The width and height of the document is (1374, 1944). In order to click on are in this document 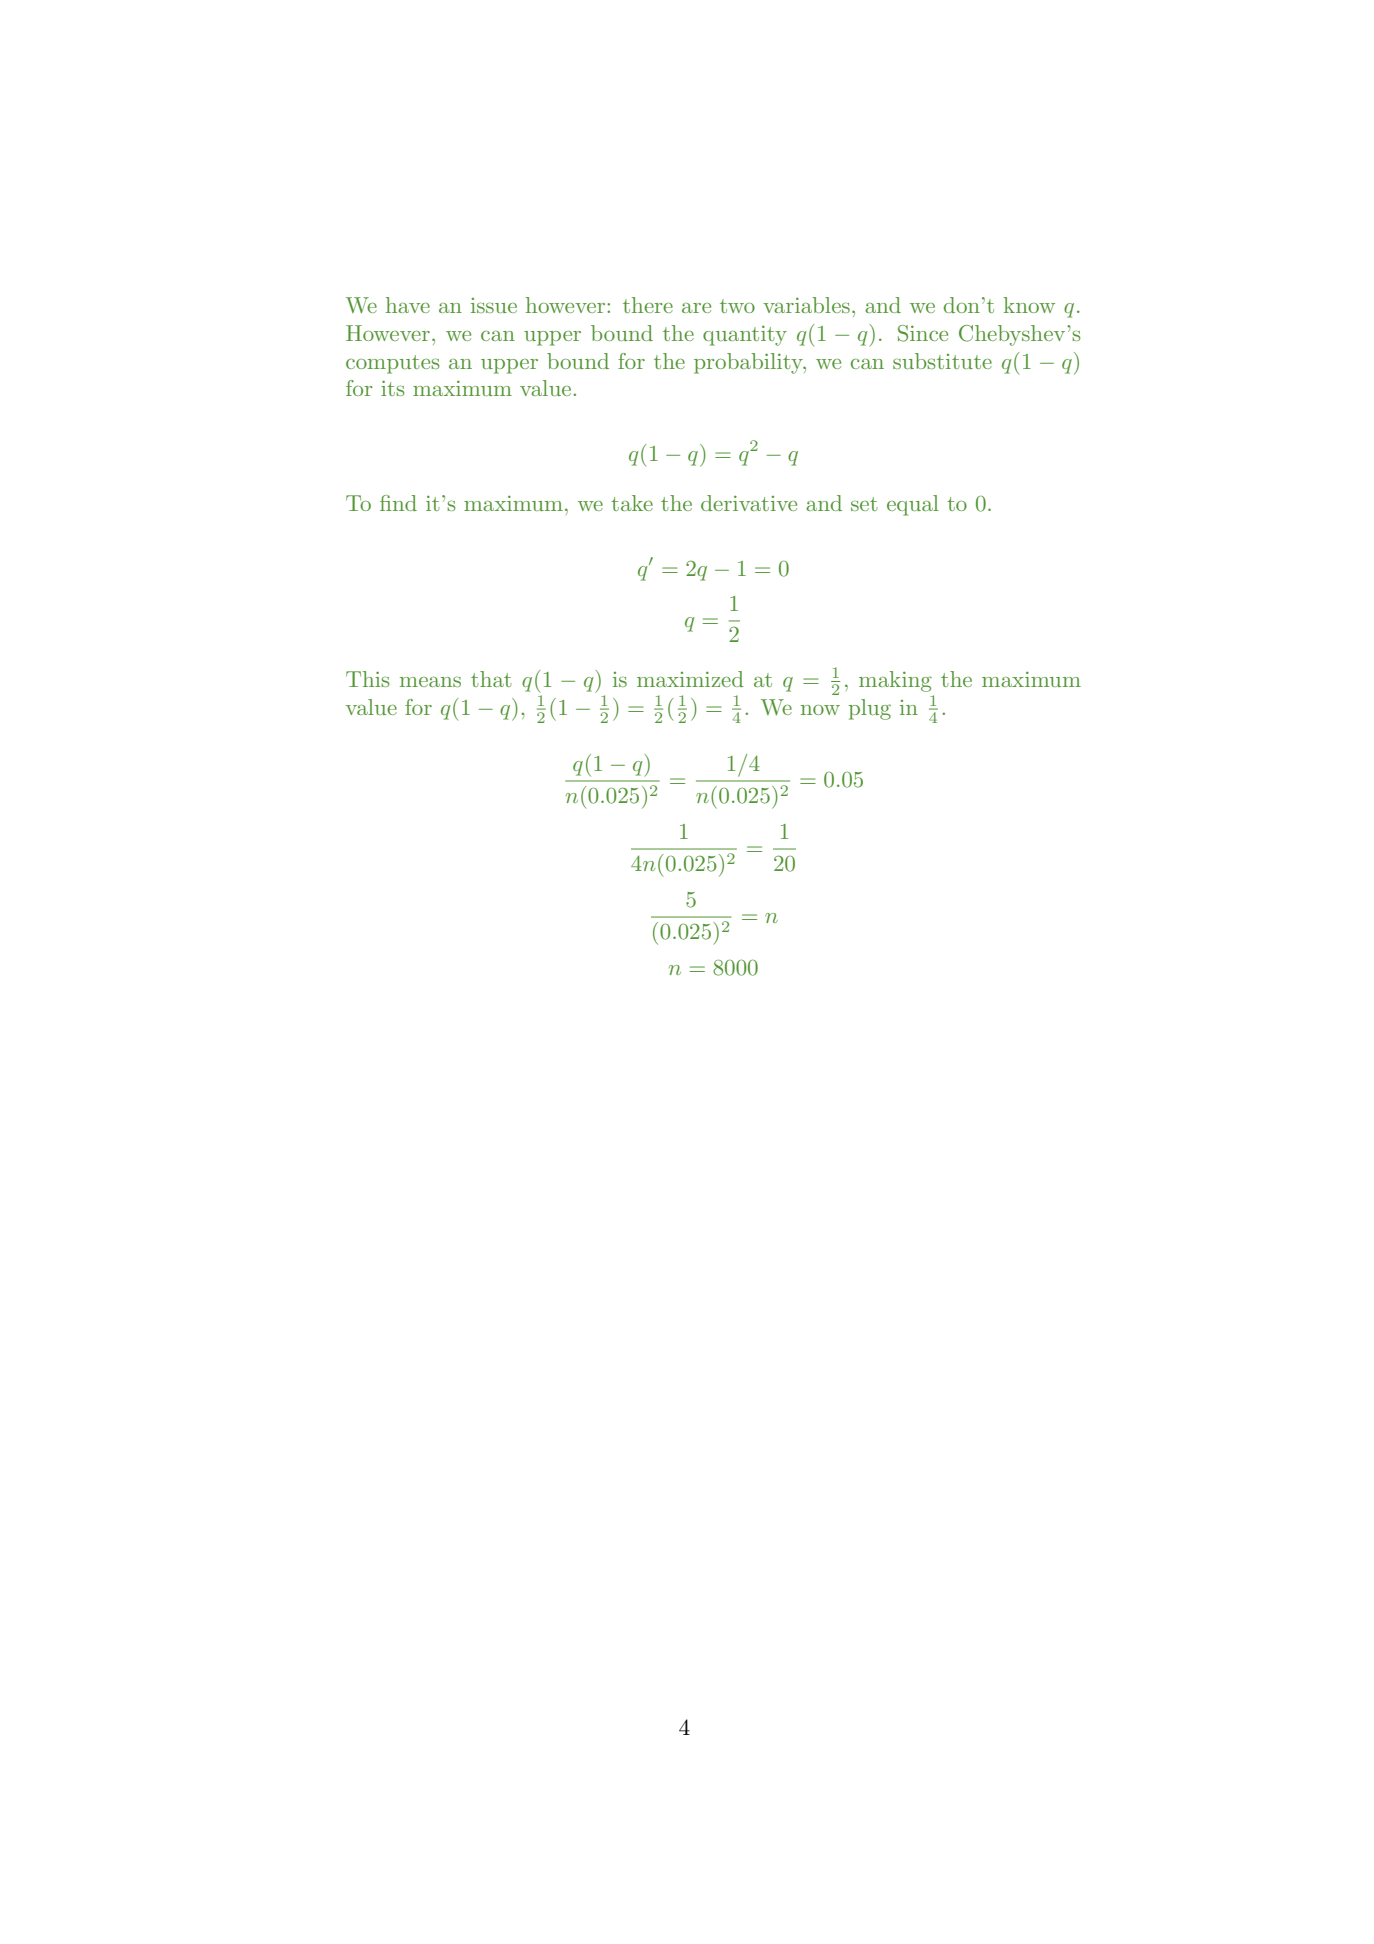, I will do `click(696, 308)`.
